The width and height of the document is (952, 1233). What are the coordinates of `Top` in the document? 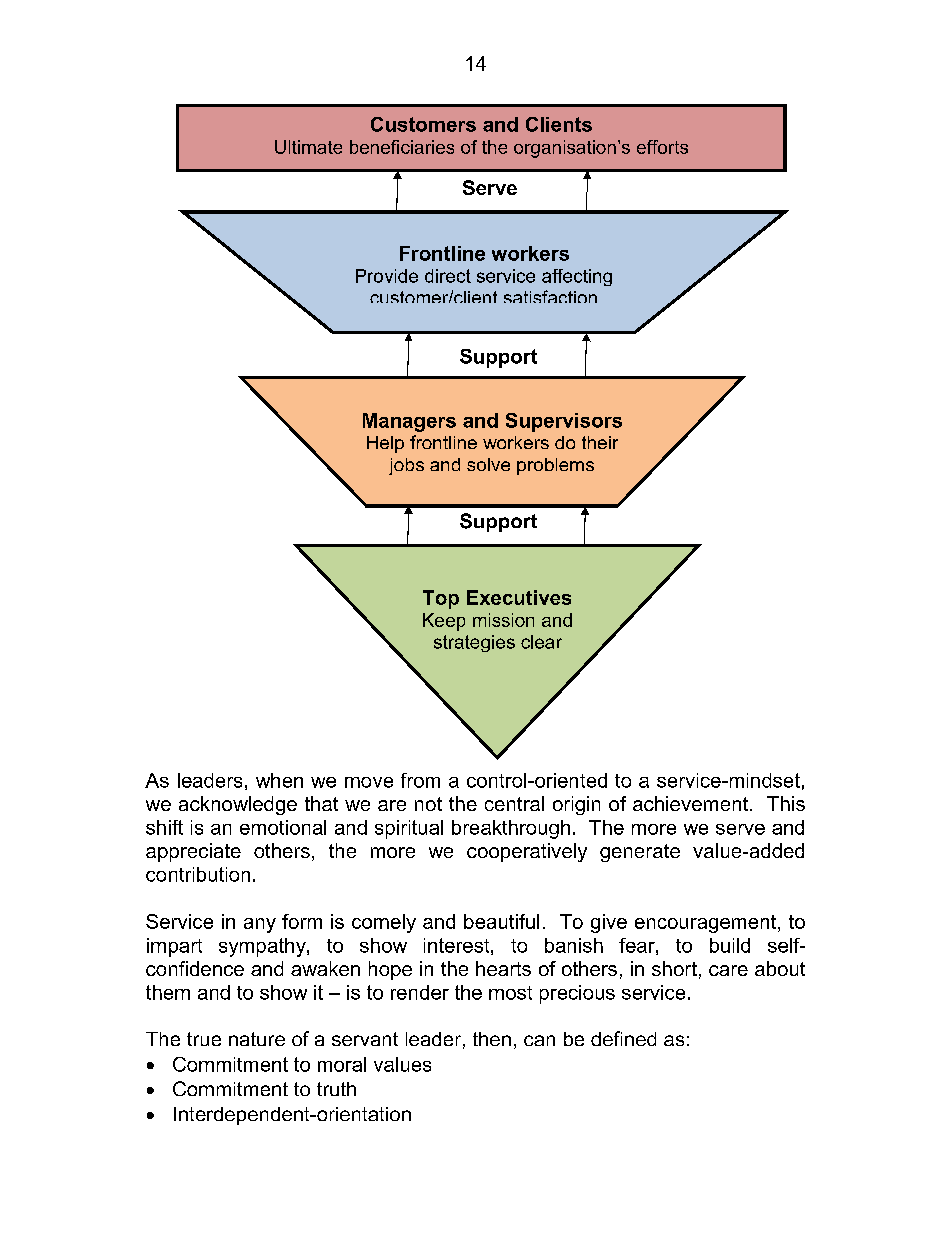 It's located at (441, 599).
